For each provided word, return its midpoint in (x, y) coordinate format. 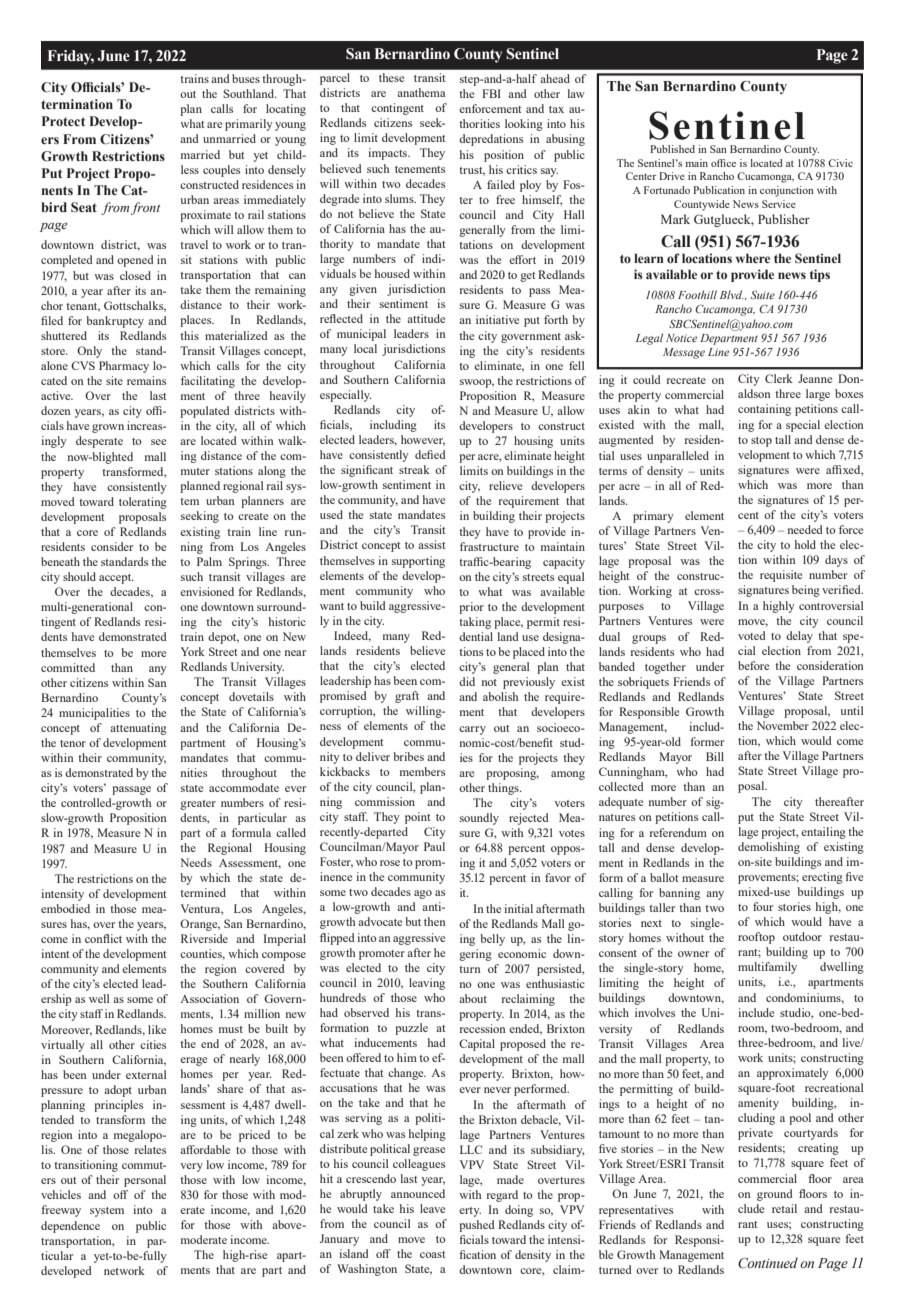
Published (672, 149)
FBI (491, 93)
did (467, 681)
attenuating (138, 729)
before (753, 665)
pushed (477, 1226)
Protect (63, 121)
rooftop (756, 938)
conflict (103, 938)
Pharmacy (124, 367)
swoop (477, 383)
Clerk (779, 378)
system (107, 1212)
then (435, 921)
